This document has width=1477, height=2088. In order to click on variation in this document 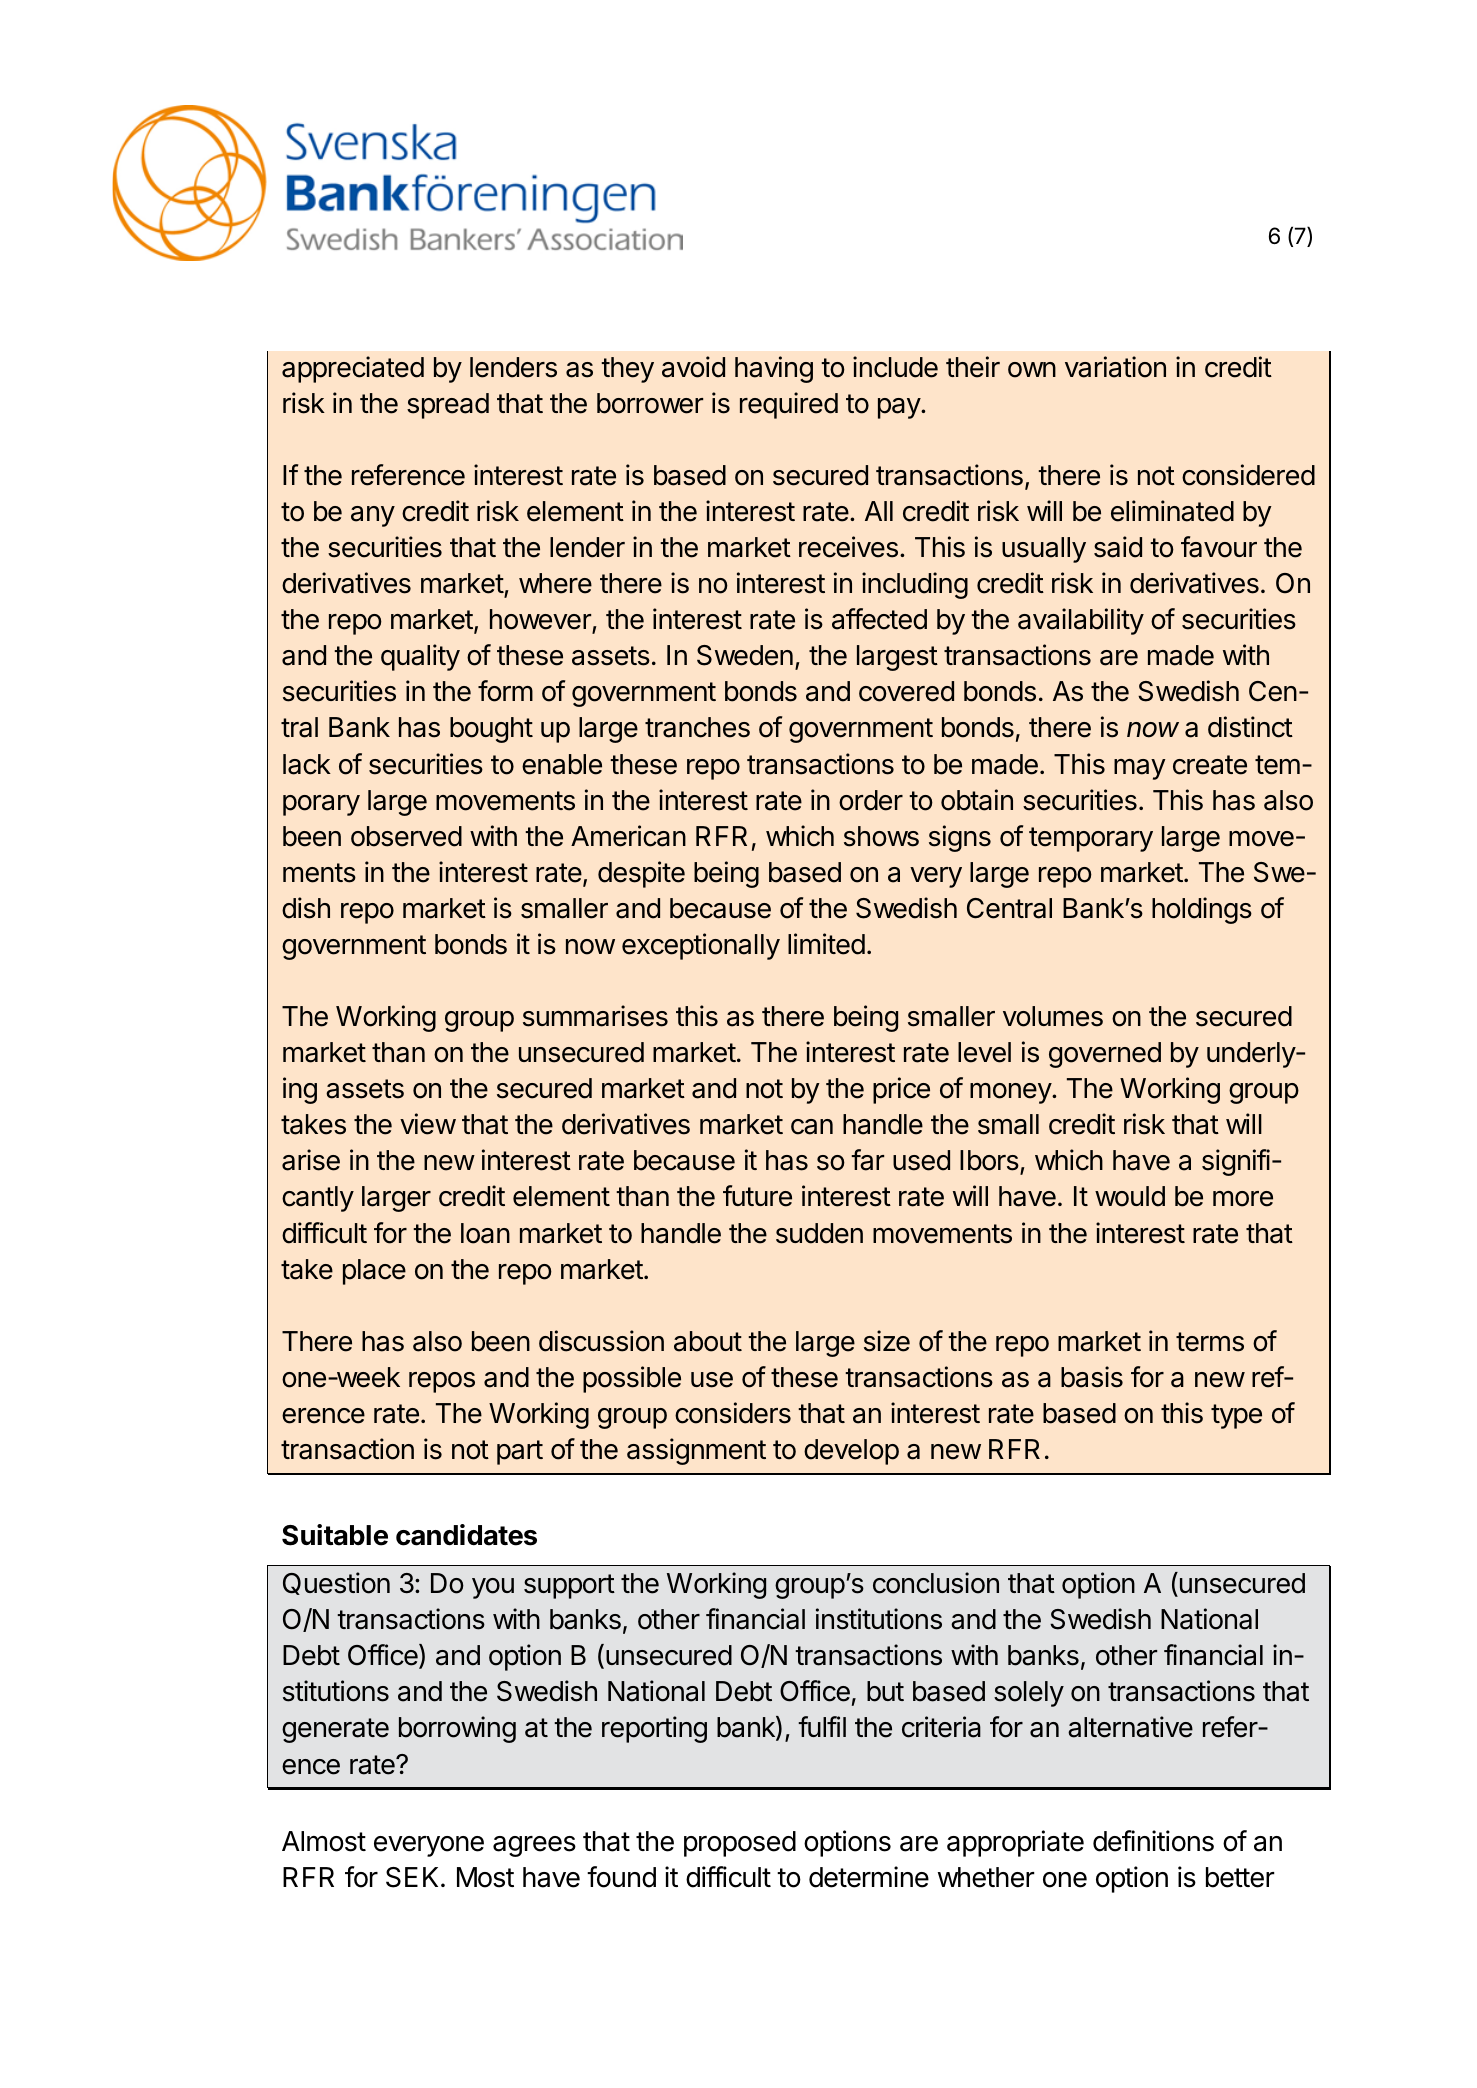, I will do `click(1115, 367)`.
